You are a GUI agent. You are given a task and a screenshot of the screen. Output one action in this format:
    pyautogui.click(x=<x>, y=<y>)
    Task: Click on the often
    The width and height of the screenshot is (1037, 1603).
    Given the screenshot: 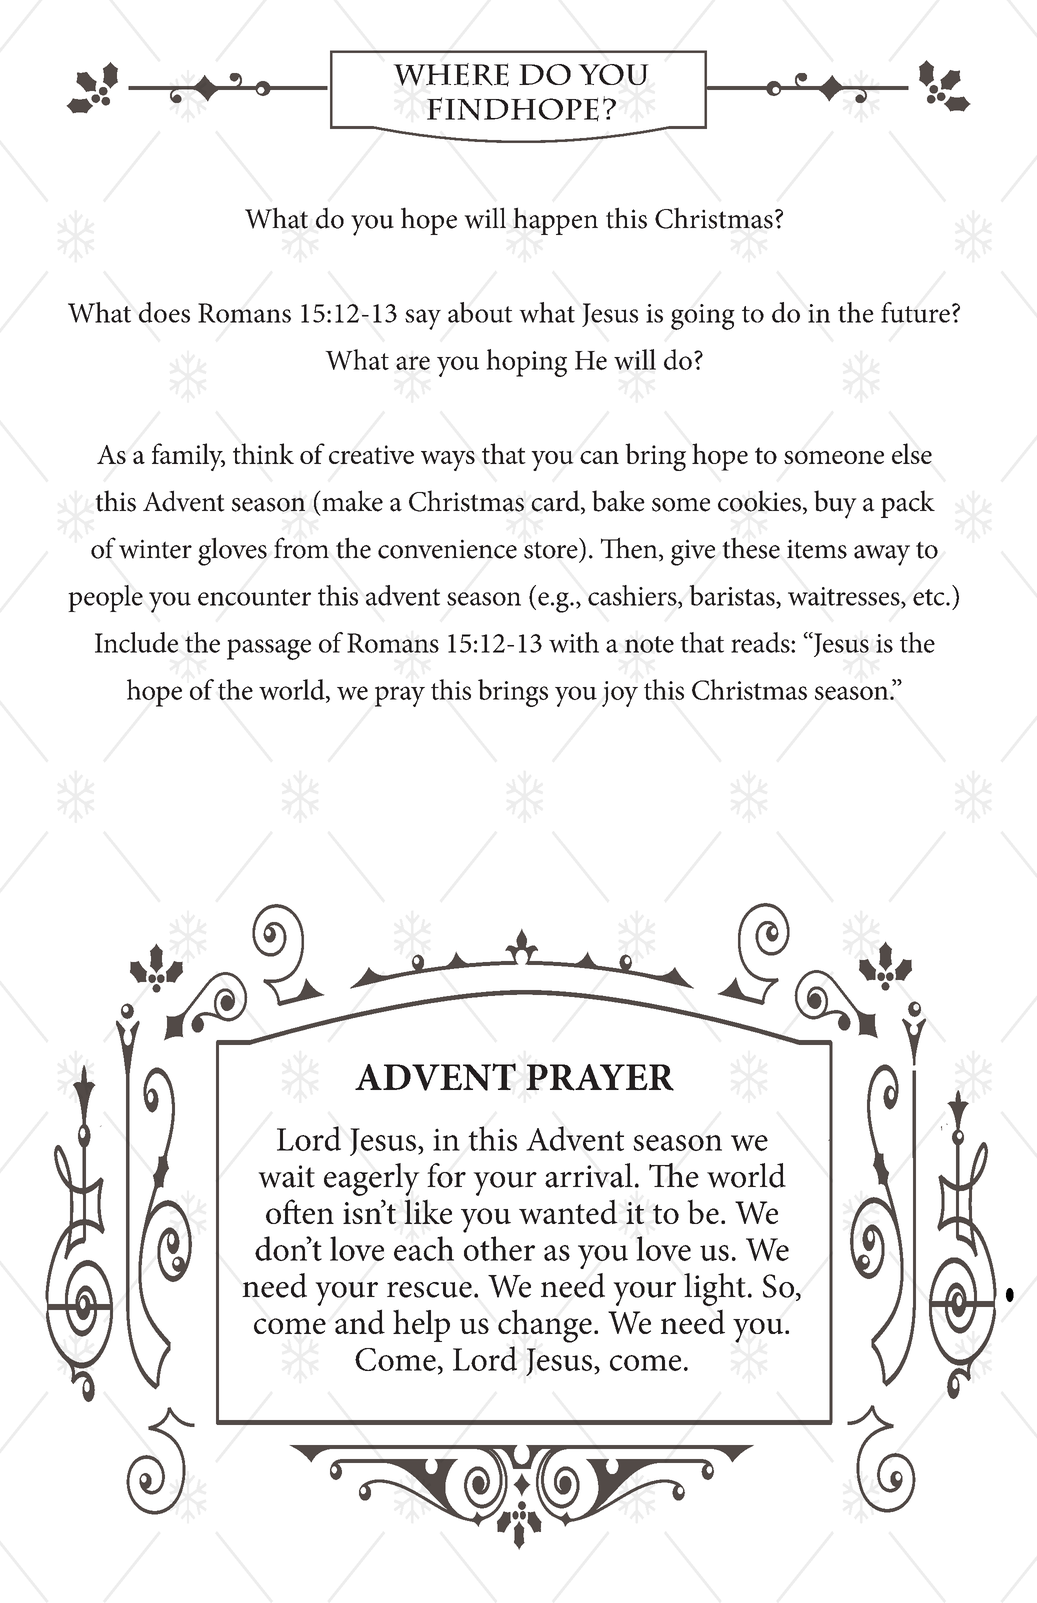 What is the action you would take?
    pyautogui.click(x=300, y=1211)
